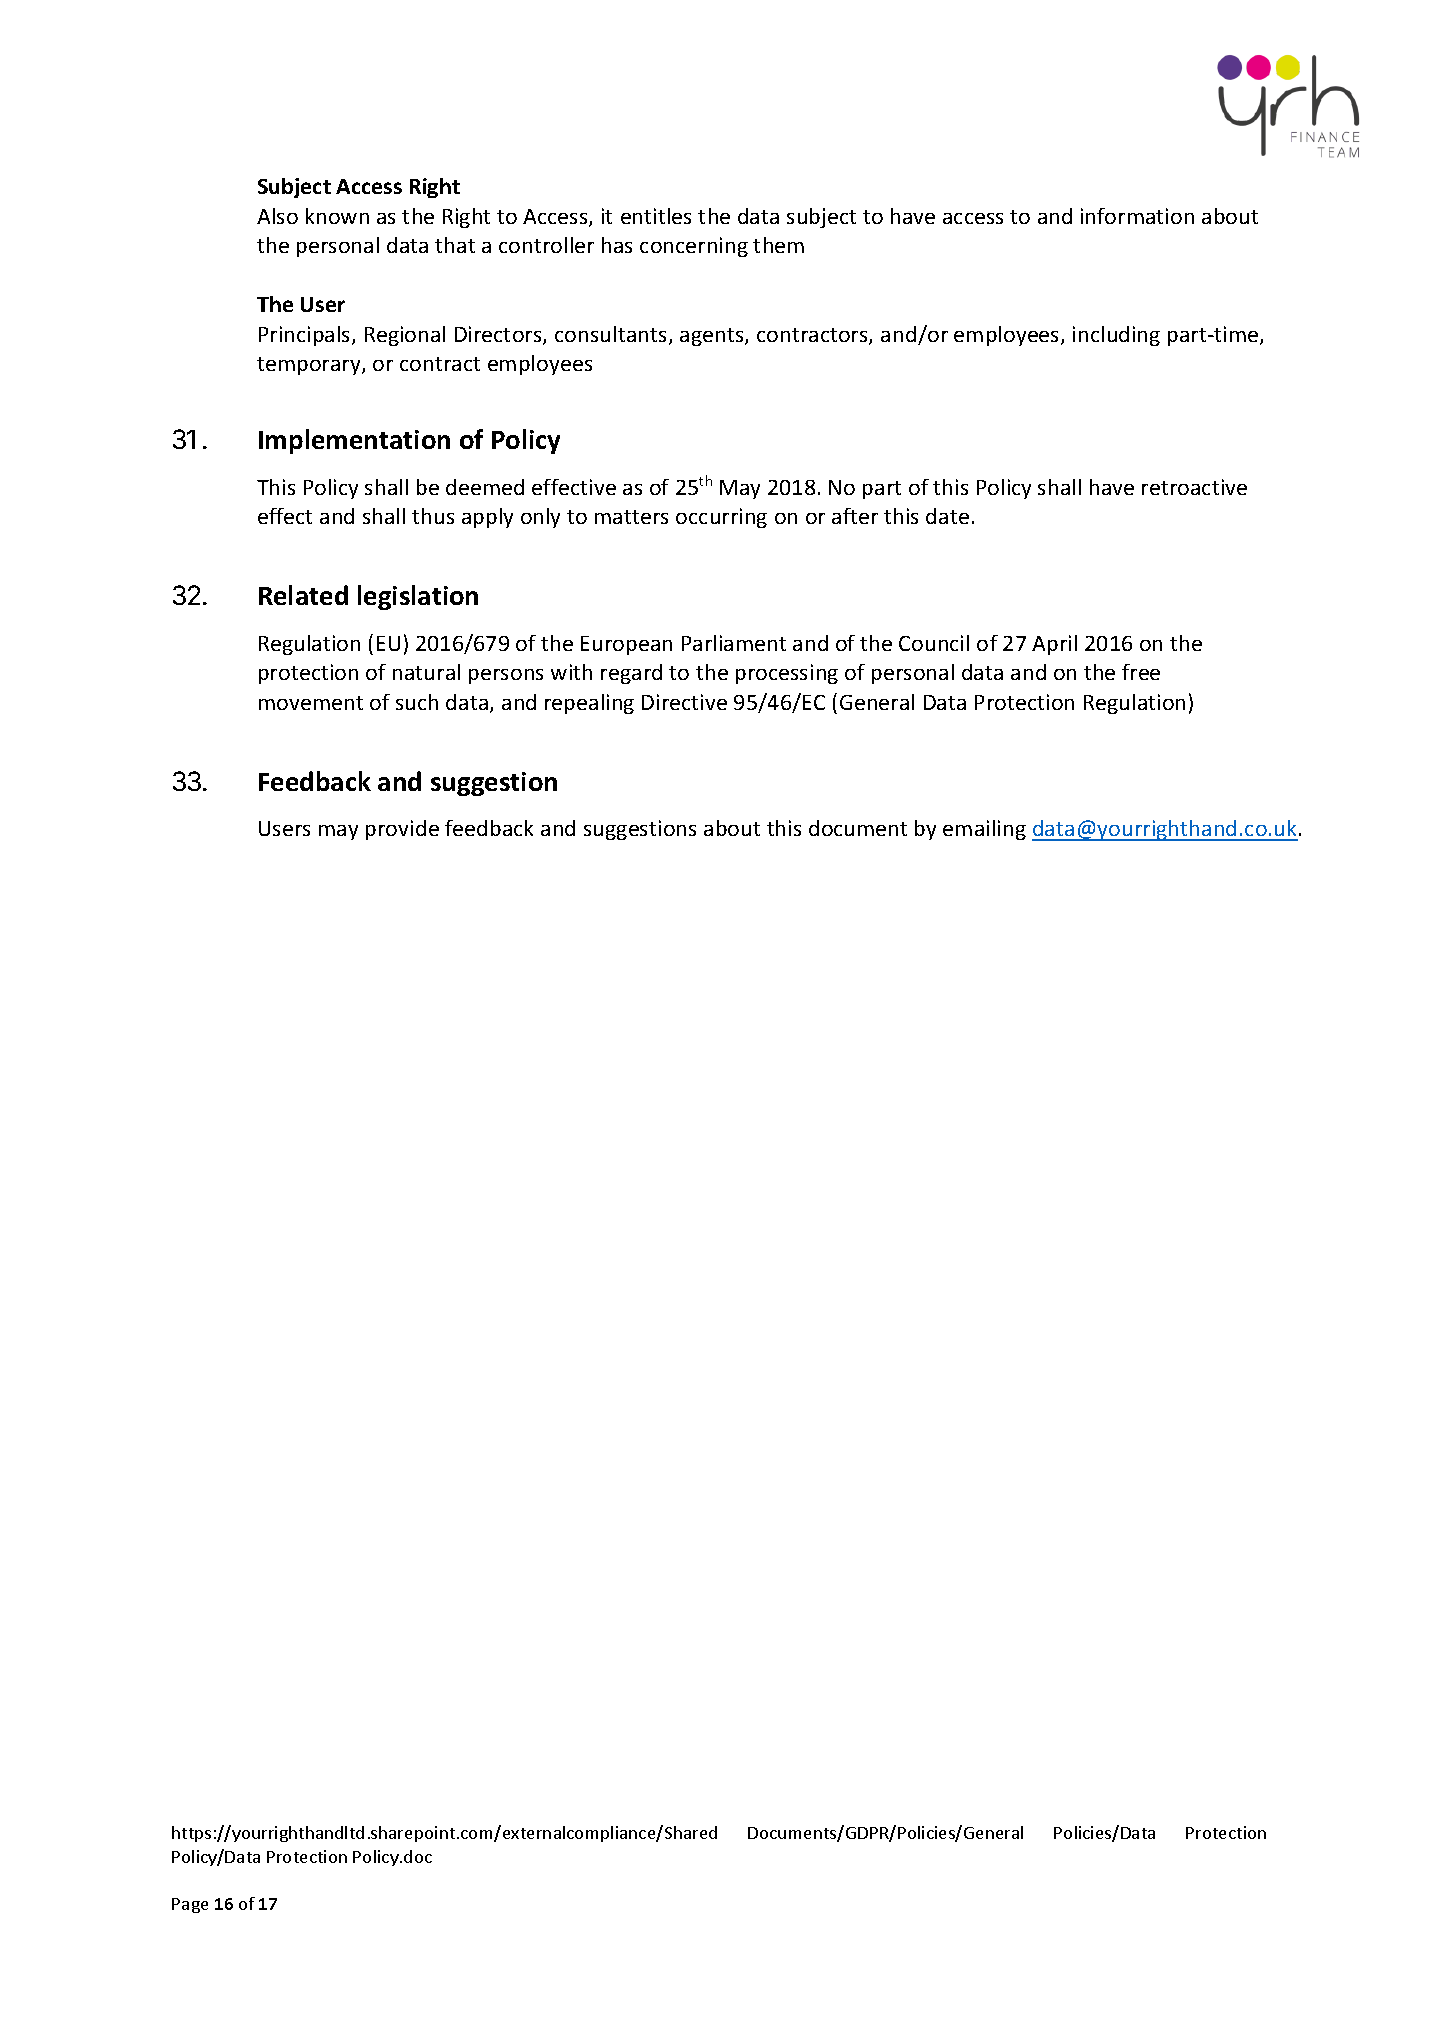  I want to click on emailing, so click(984, 830).
